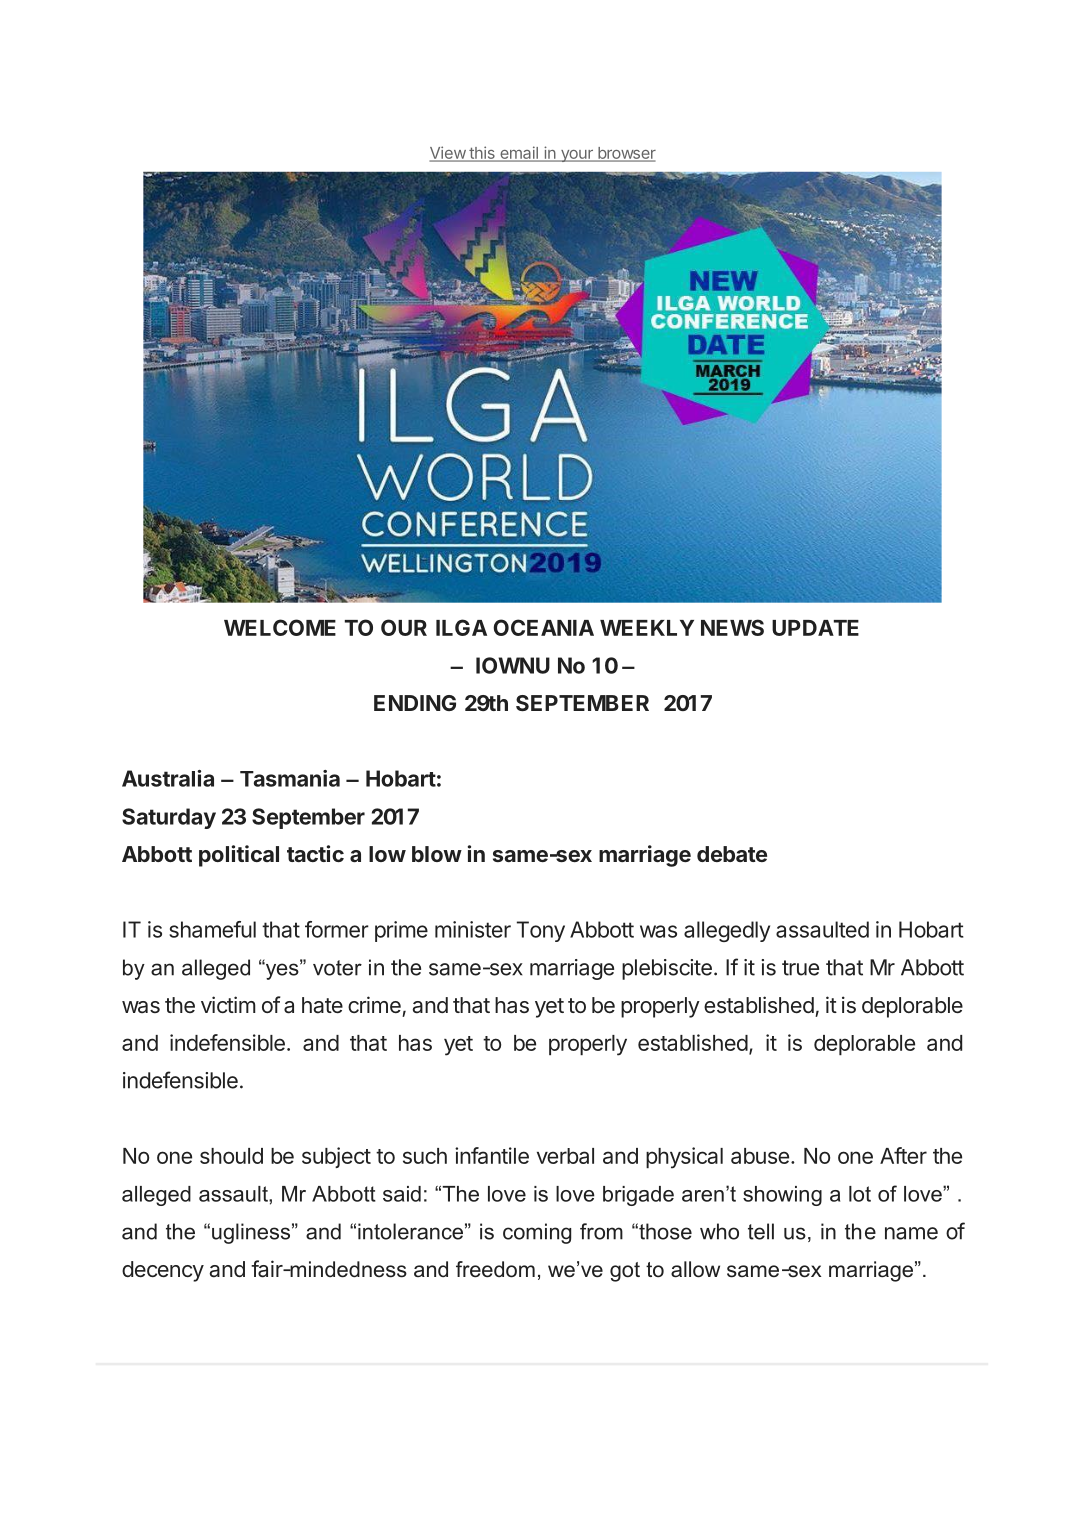 The height and width of the document is (1534, 1085). Describe the element at coordinates (541, 931) in the document. I see `Tony` at that location.
